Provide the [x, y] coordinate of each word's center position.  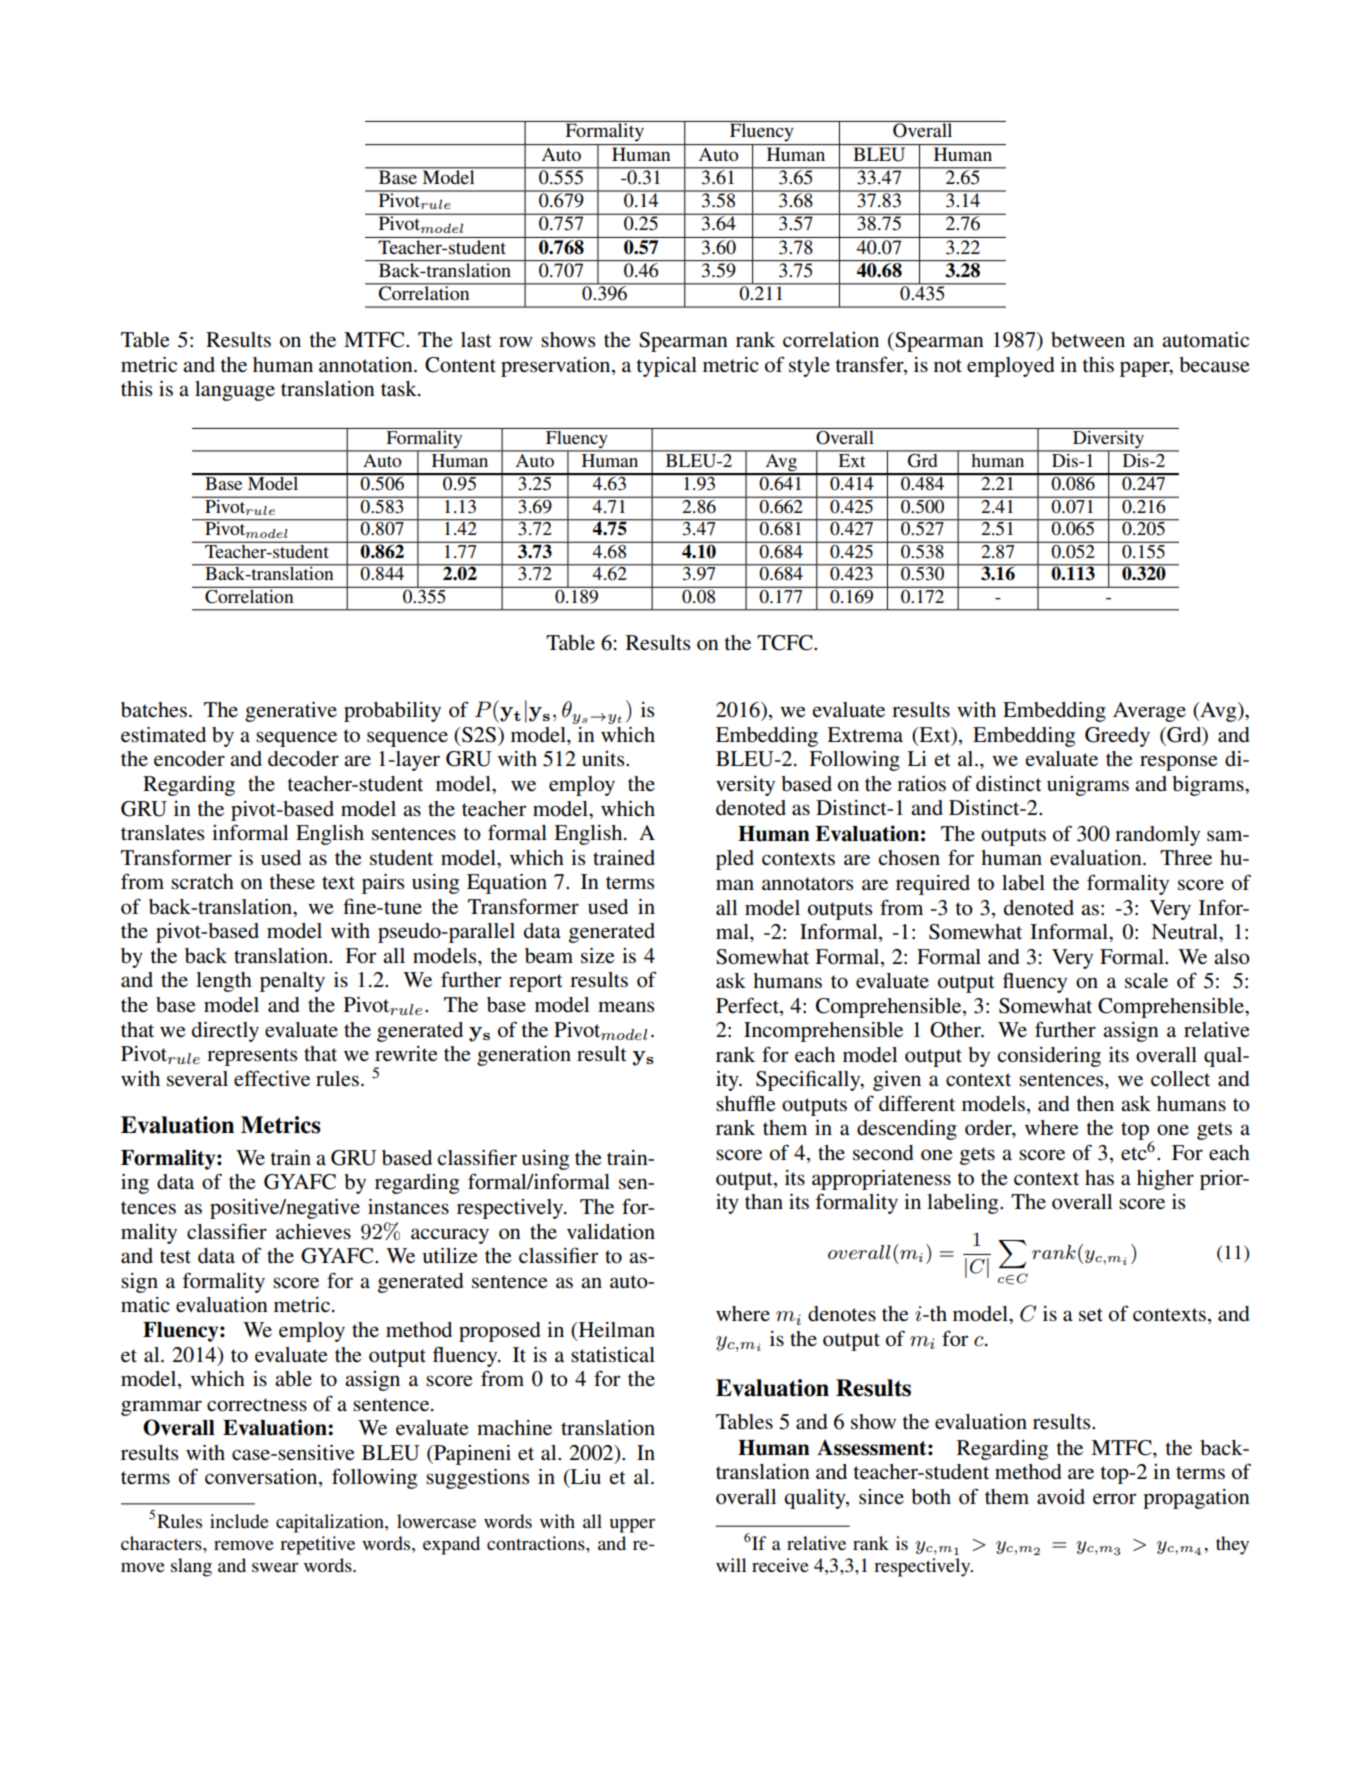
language [235, 391]
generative [291, 712]
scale [1146, 981]
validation [611, 1232]
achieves [313, 1232]
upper [632, 1526]
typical [666, 367]
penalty [292, 982]
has [1099, 1178]
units [604, 759]
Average [1149, 712]
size [598, 956]
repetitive [317, 1545]
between [1088, 340]
